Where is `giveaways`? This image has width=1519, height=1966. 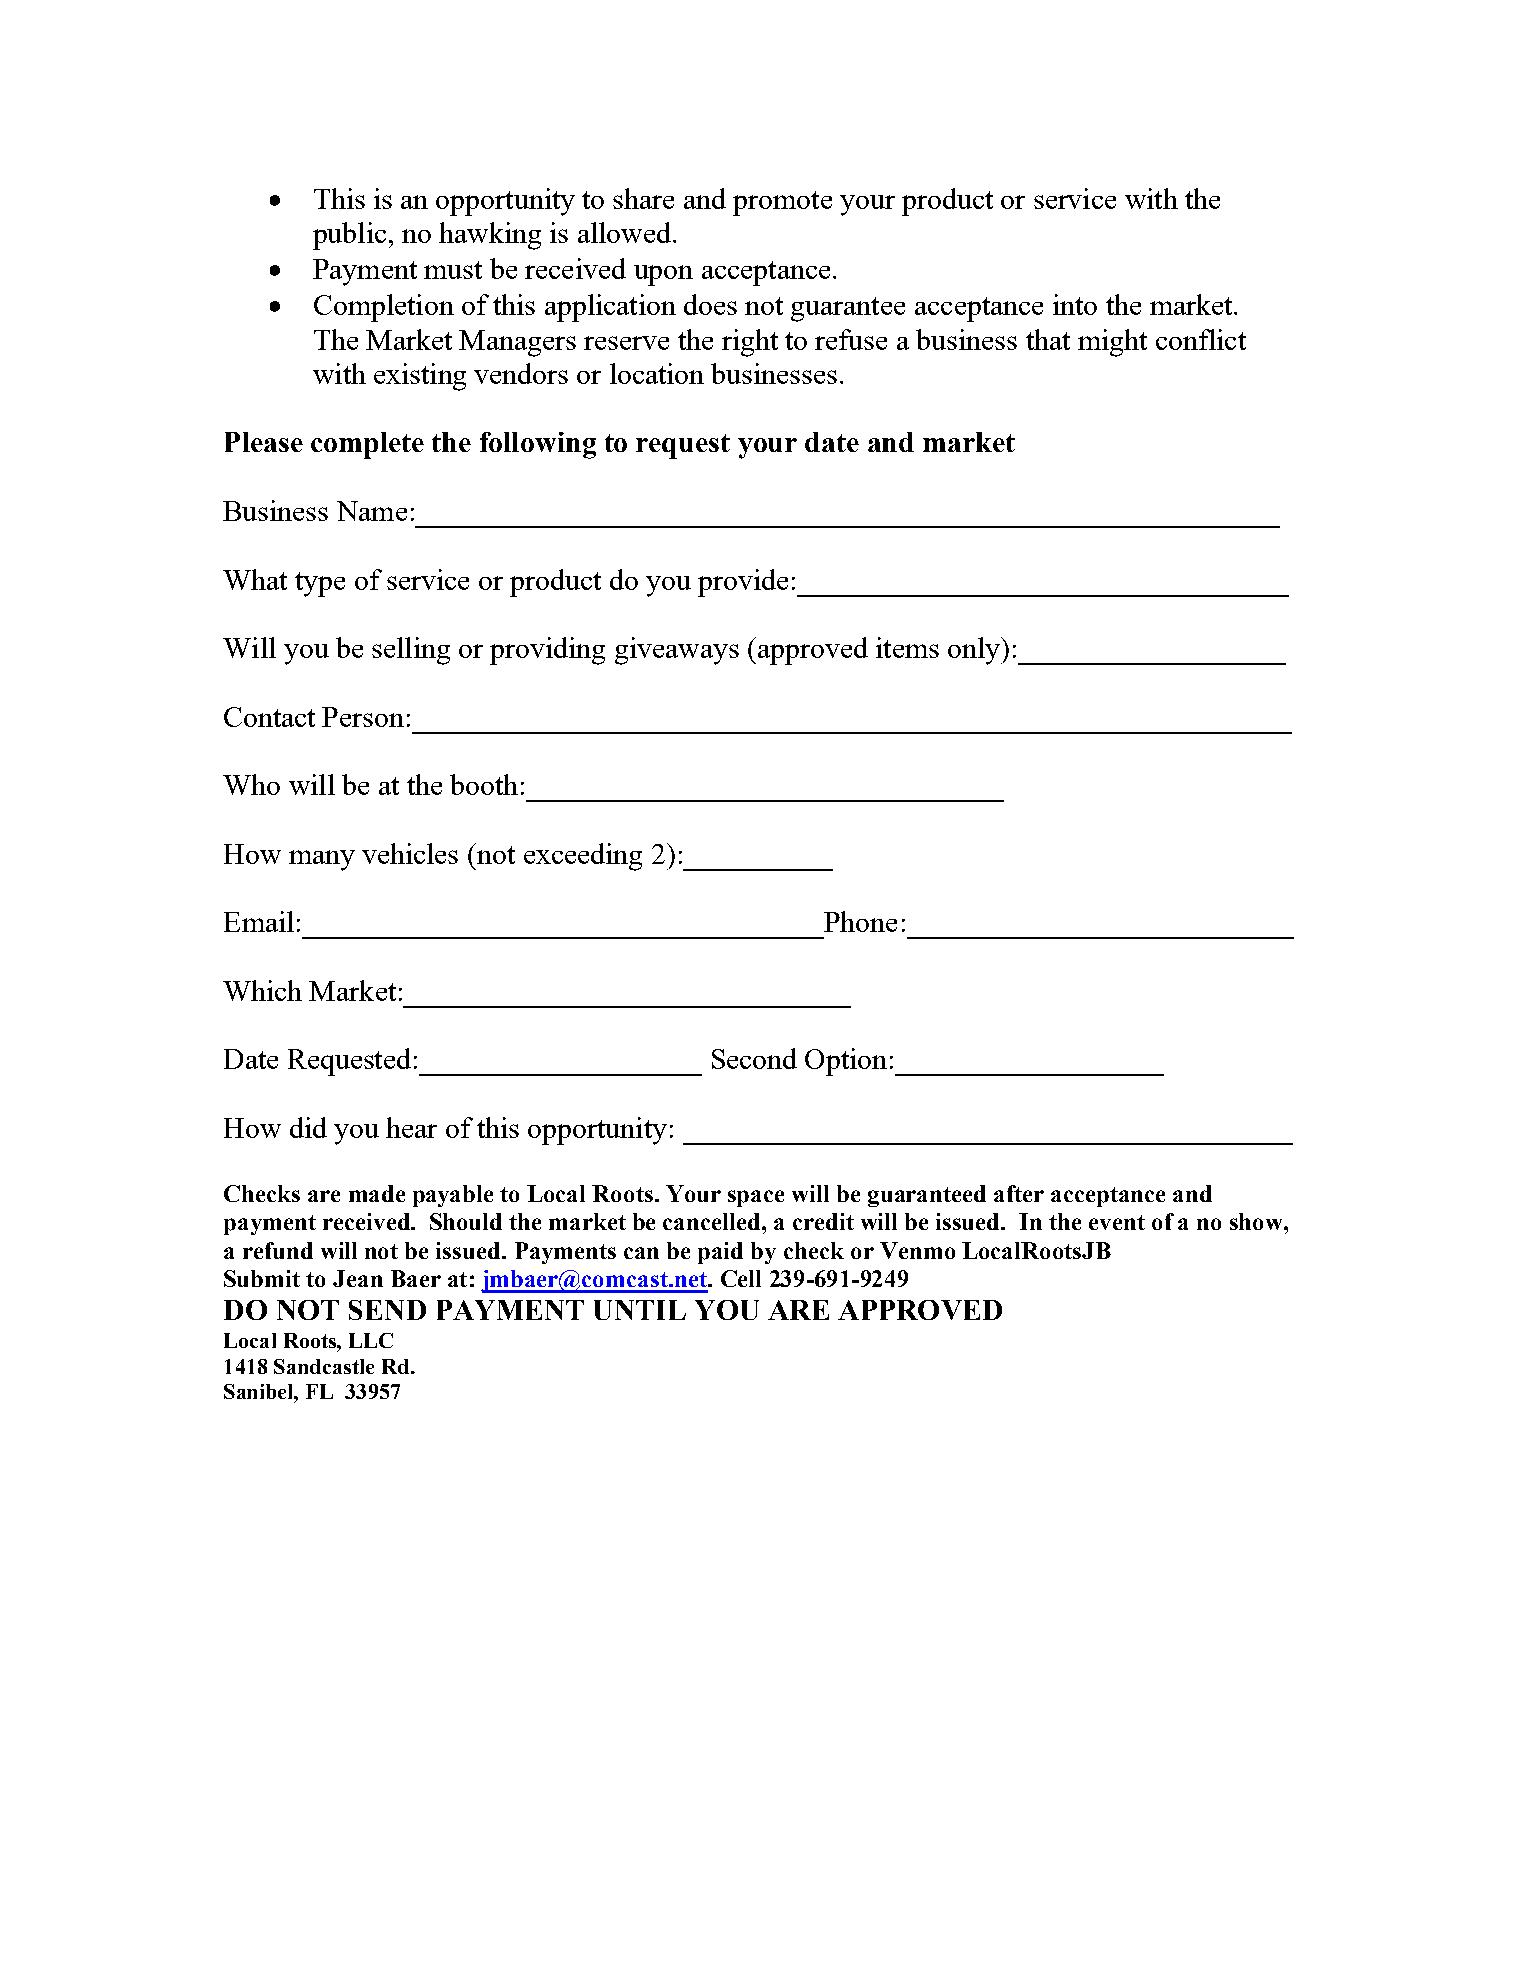 giveaways is located at coordinates (677, 651).
